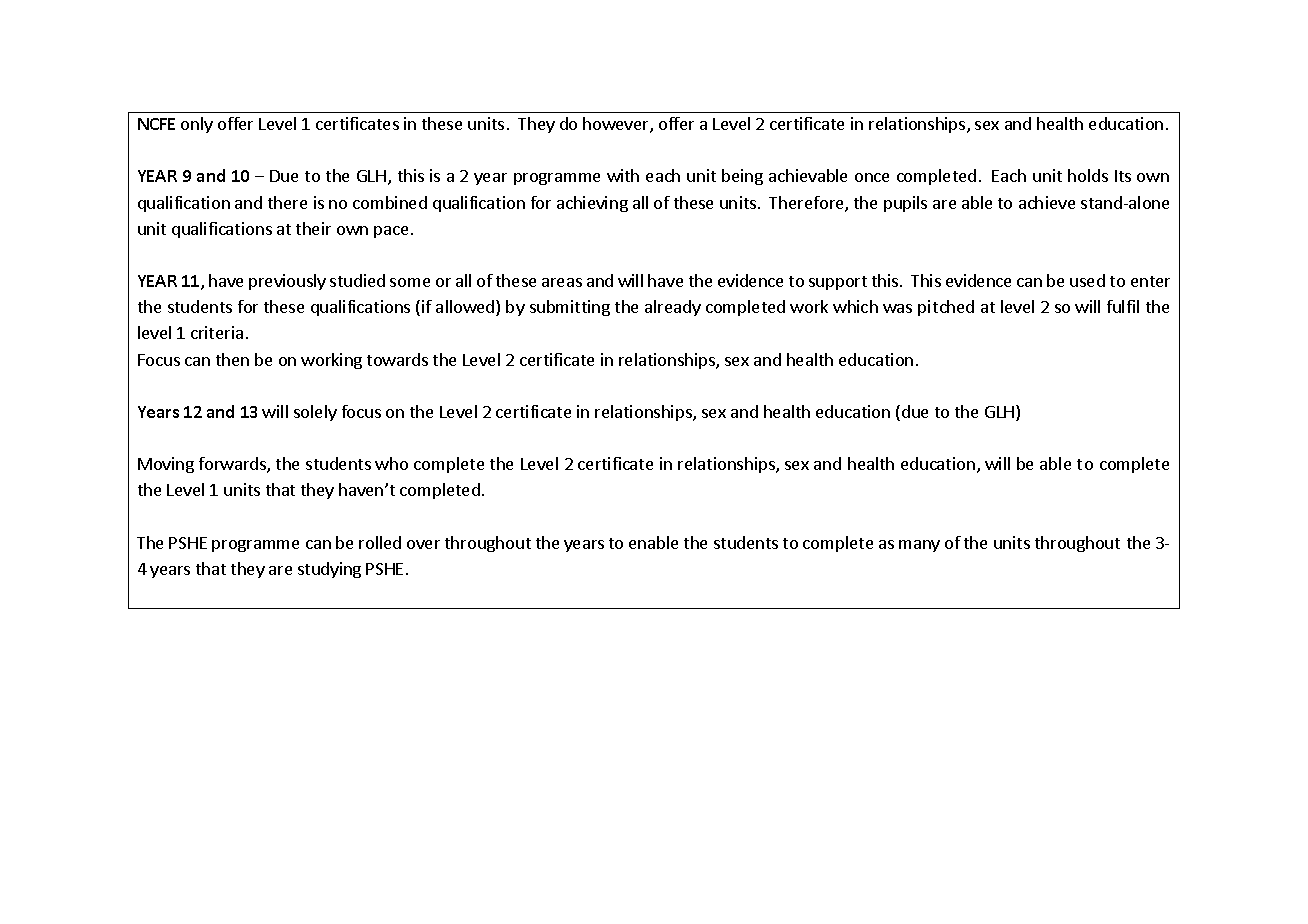 This screenshot has height=924, width=1308. What do you see at coordinates (1088, 175) in the screenshot?
I see `holds` at bounding box center [1088, 175].
